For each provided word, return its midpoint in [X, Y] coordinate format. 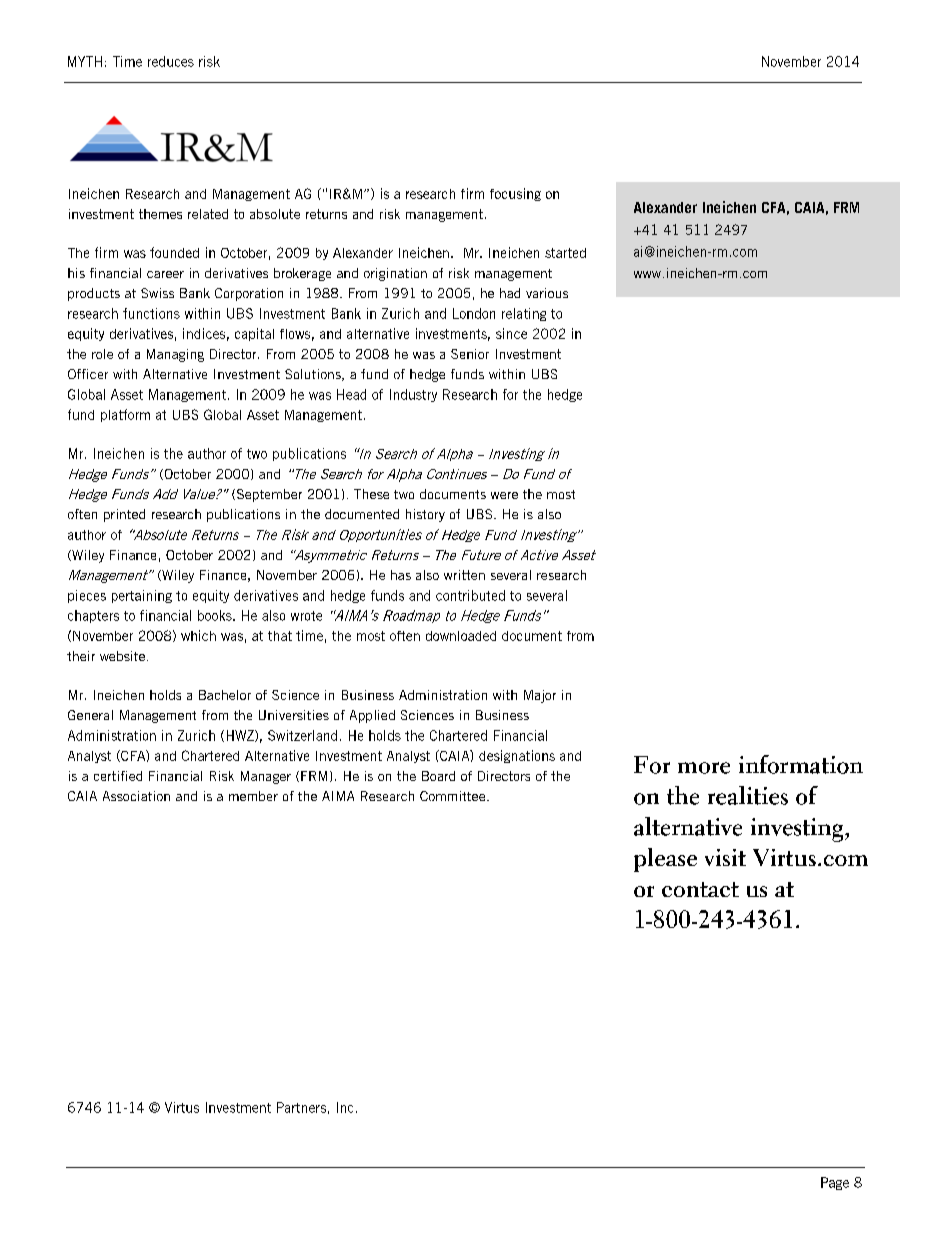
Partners [301, 1107]
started [565, 253]
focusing [515, 194]
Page [835, 1183]
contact [700, 889]
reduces [171, 61]
